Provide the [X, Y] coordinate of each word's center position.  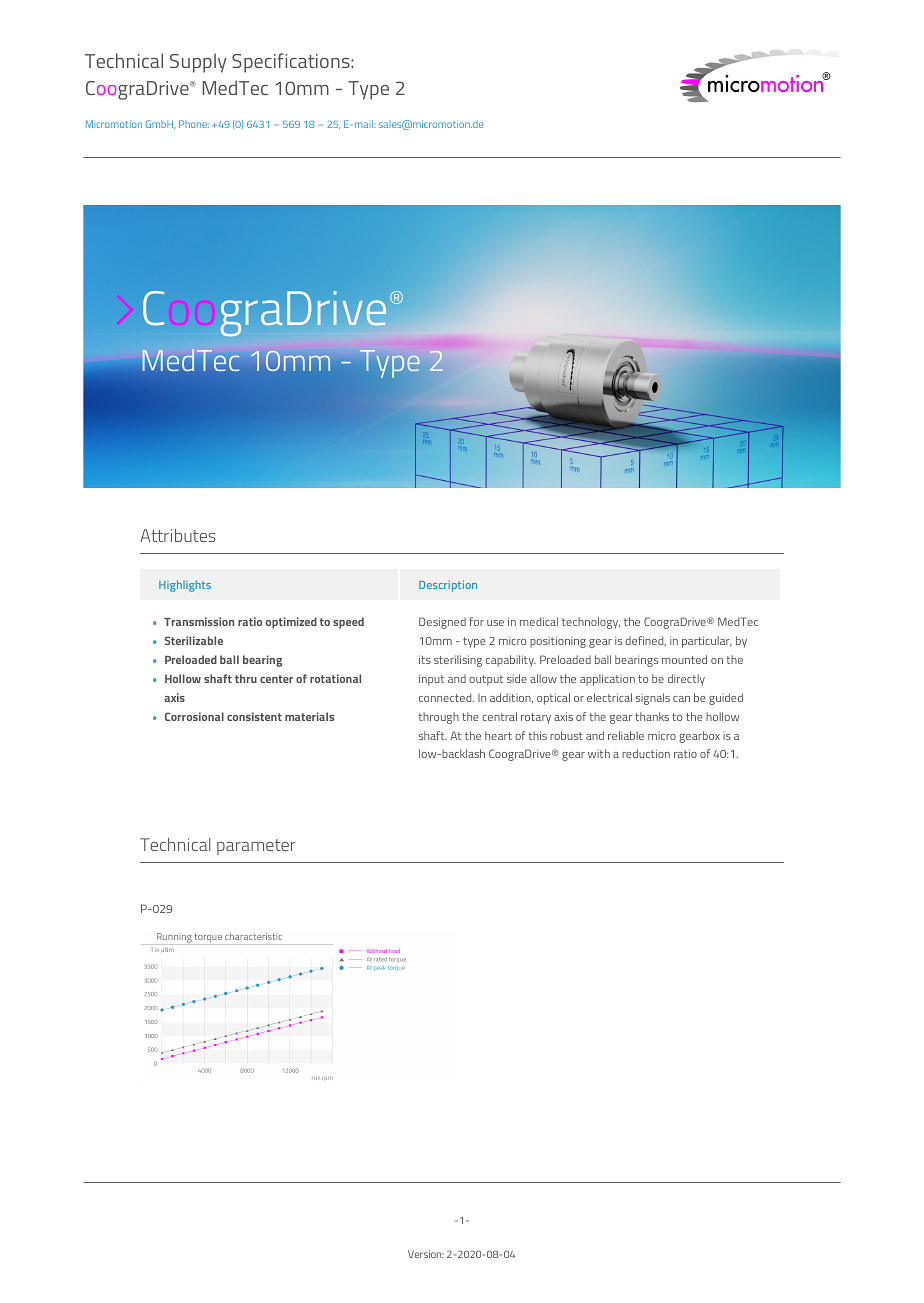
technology [591, 623]
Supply [198, 63]
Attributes [178, 535]
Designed [442, 623]
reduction [646, 753]
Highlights [185, 586]
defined [645, 641]
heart [498, 735]
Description [448, 586]
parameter [256, 847]
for [476, 621]
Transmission [199, 621]
